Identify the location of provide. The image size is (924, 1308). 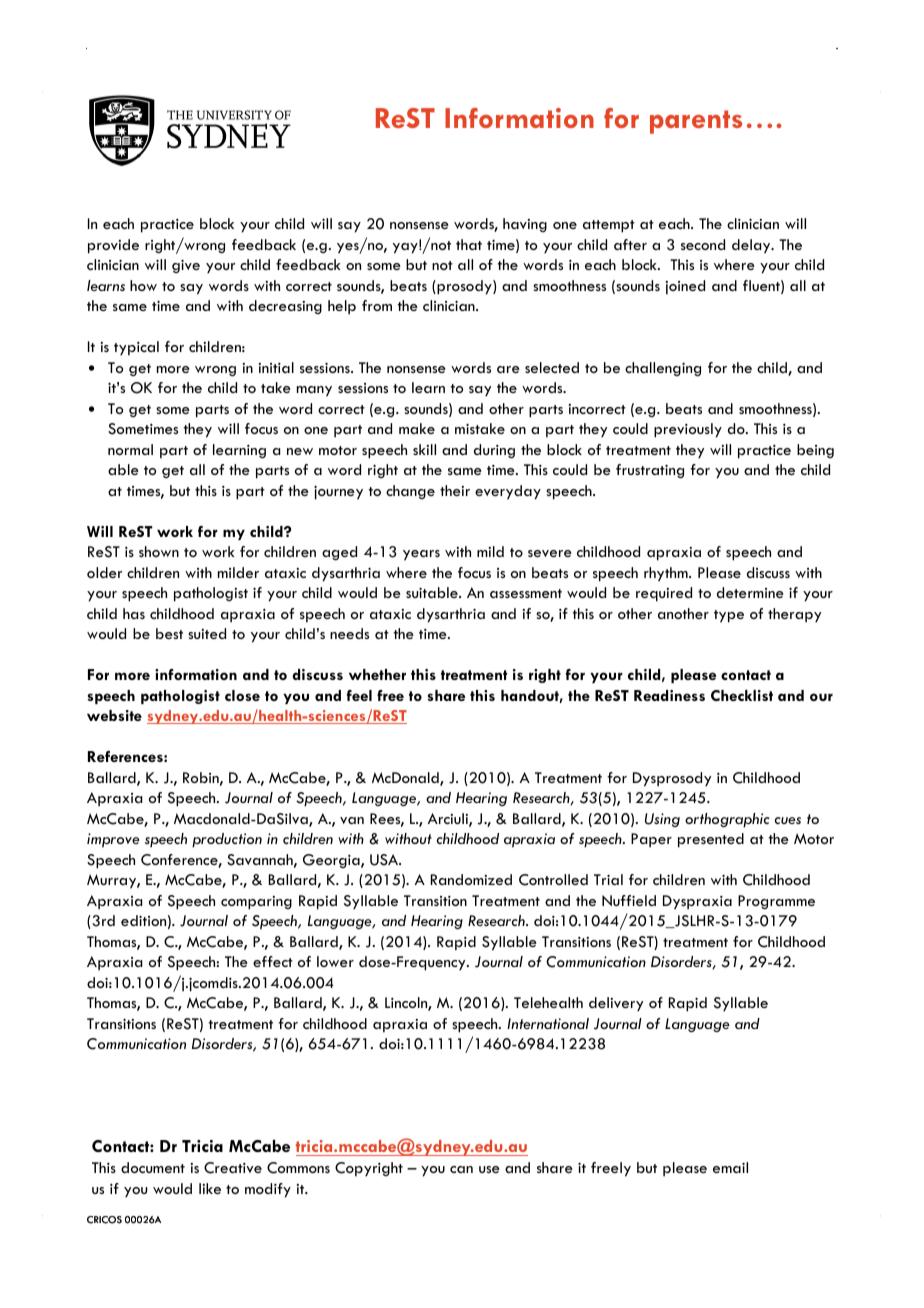
(113, 246).
